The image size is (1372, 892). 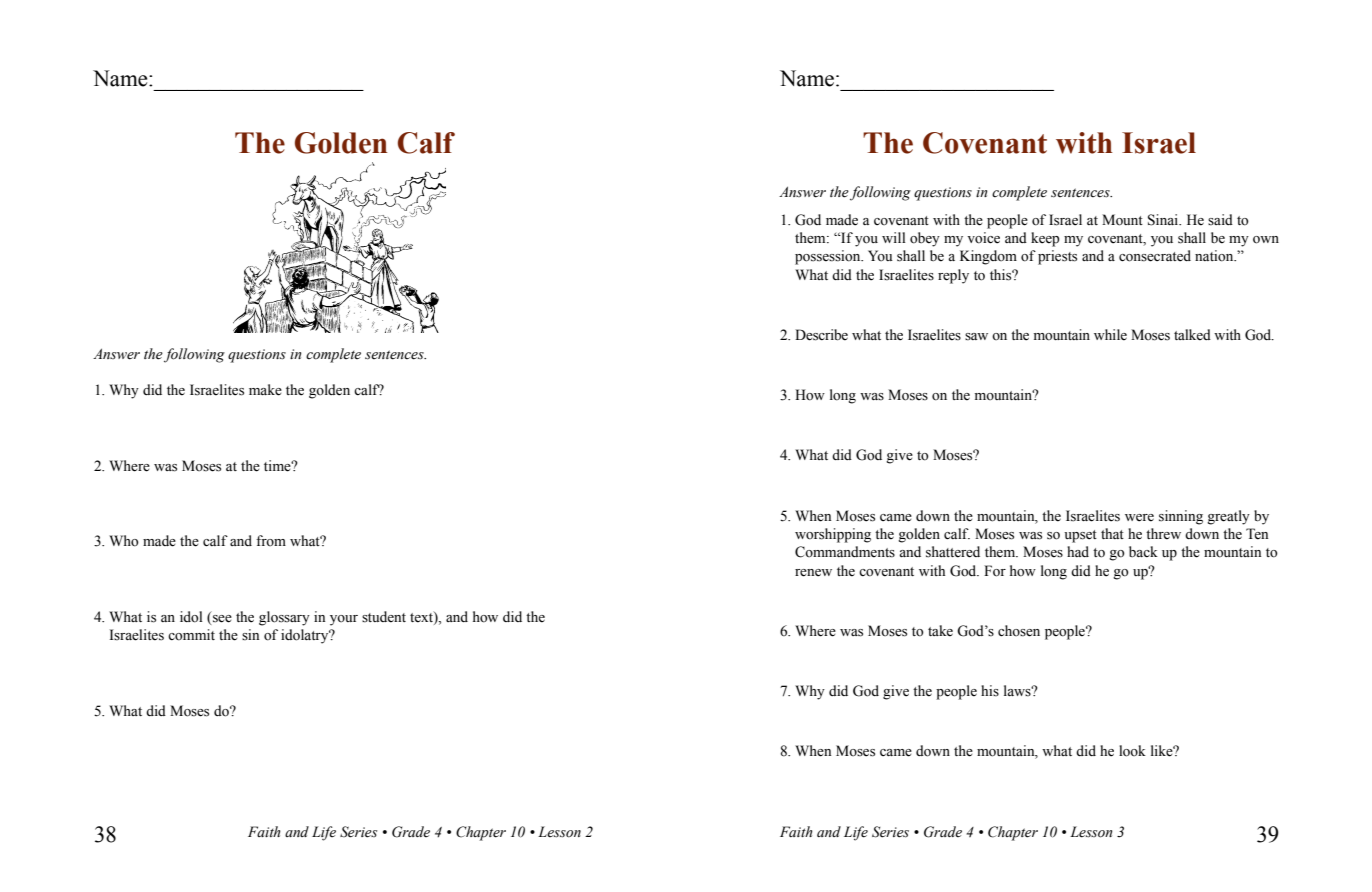 I want to click on possession, so click(x=829, y=257).
